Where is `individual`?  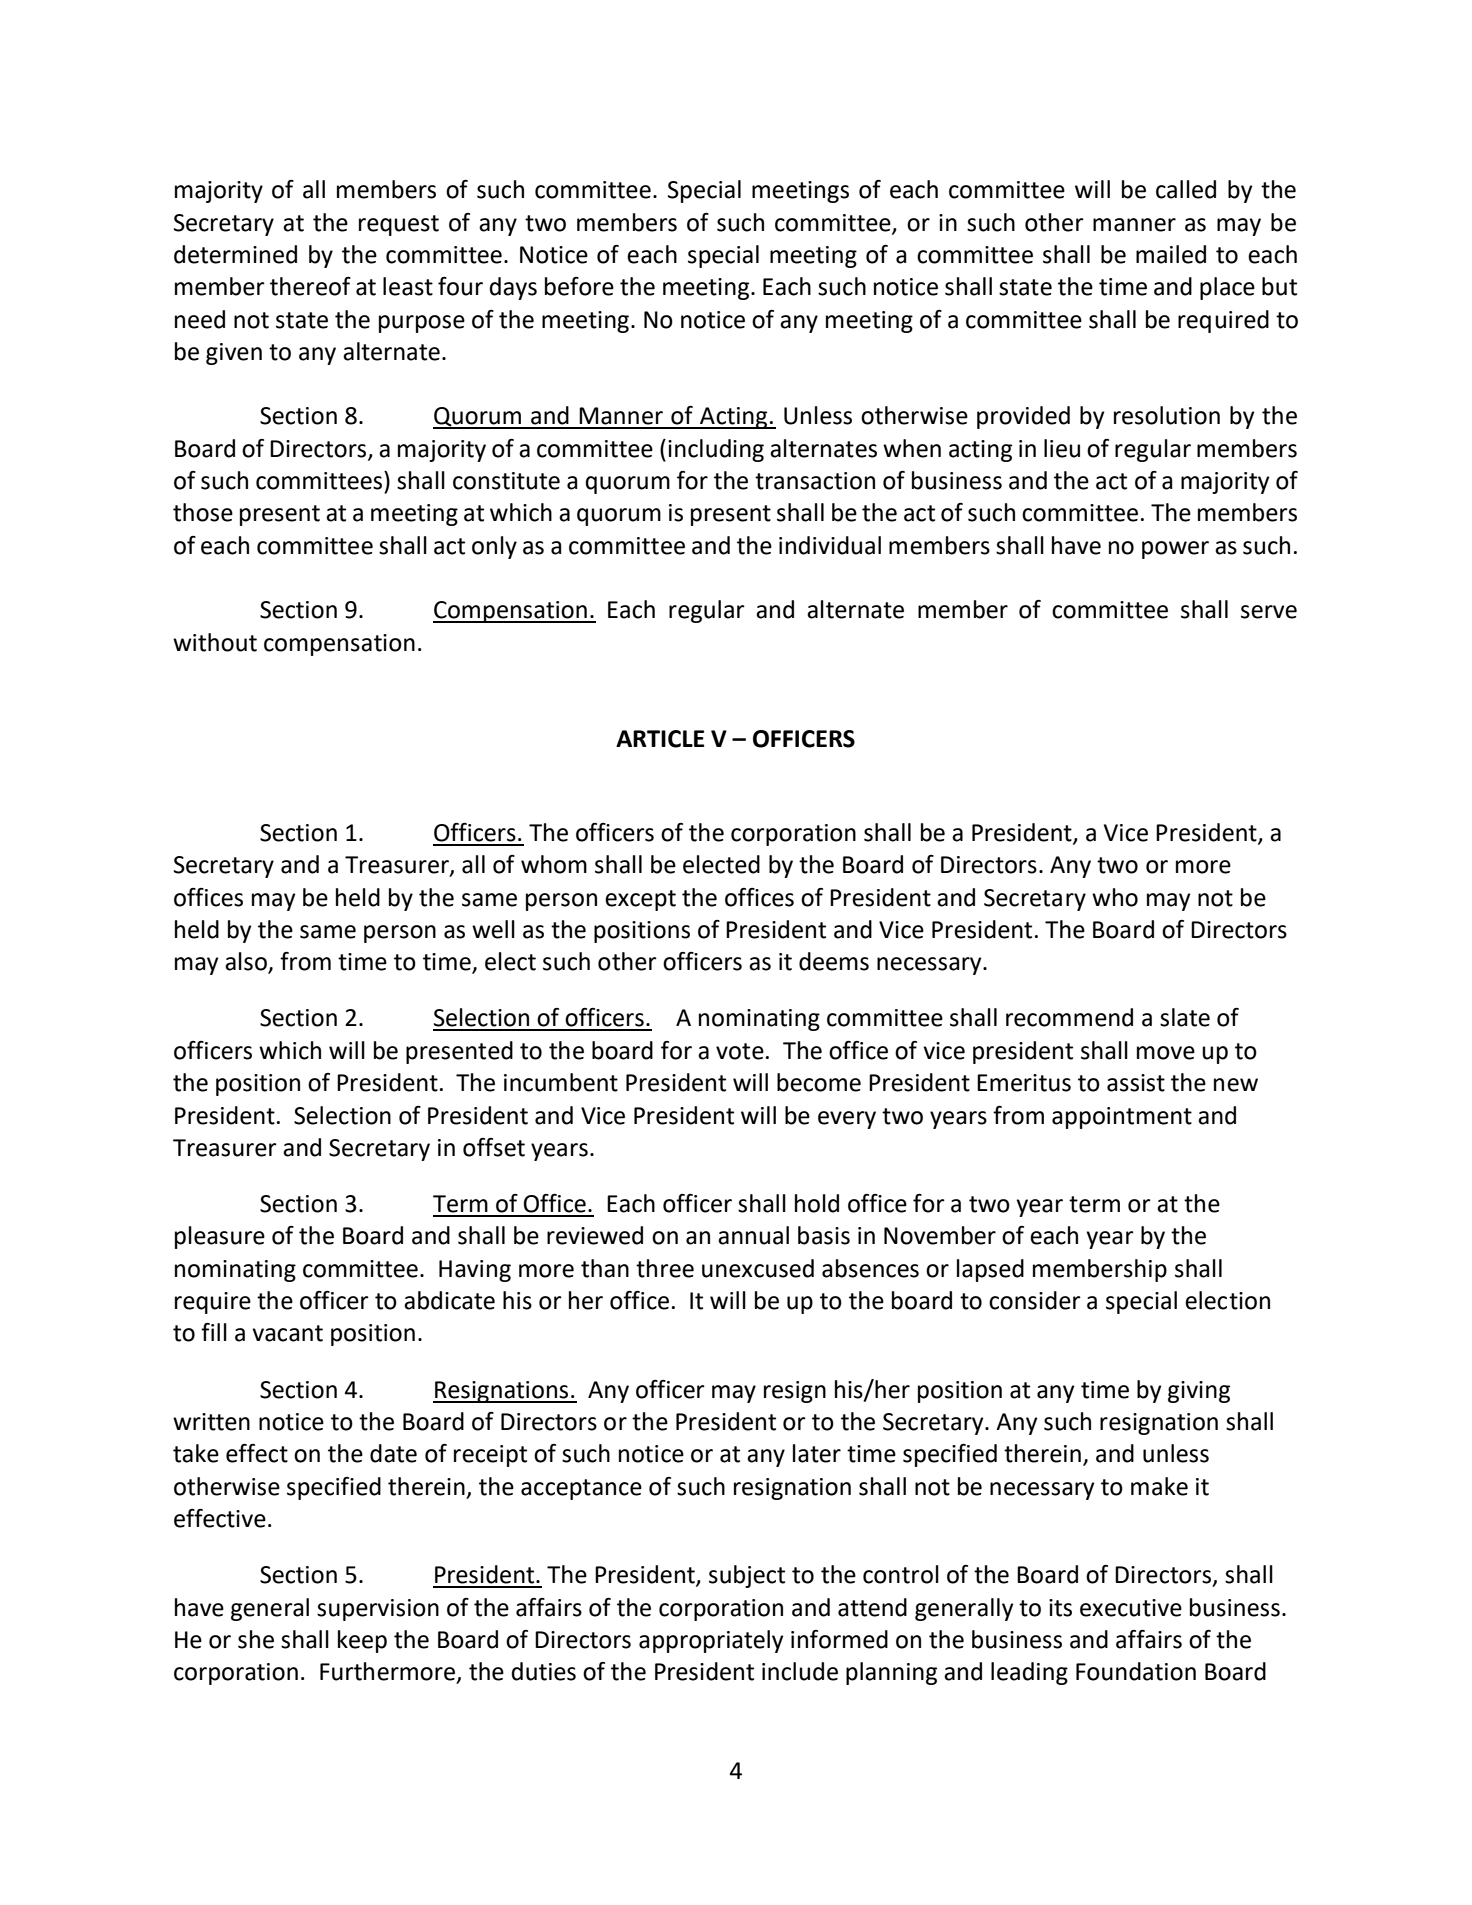 individual is located at coordinates (830, 545).
